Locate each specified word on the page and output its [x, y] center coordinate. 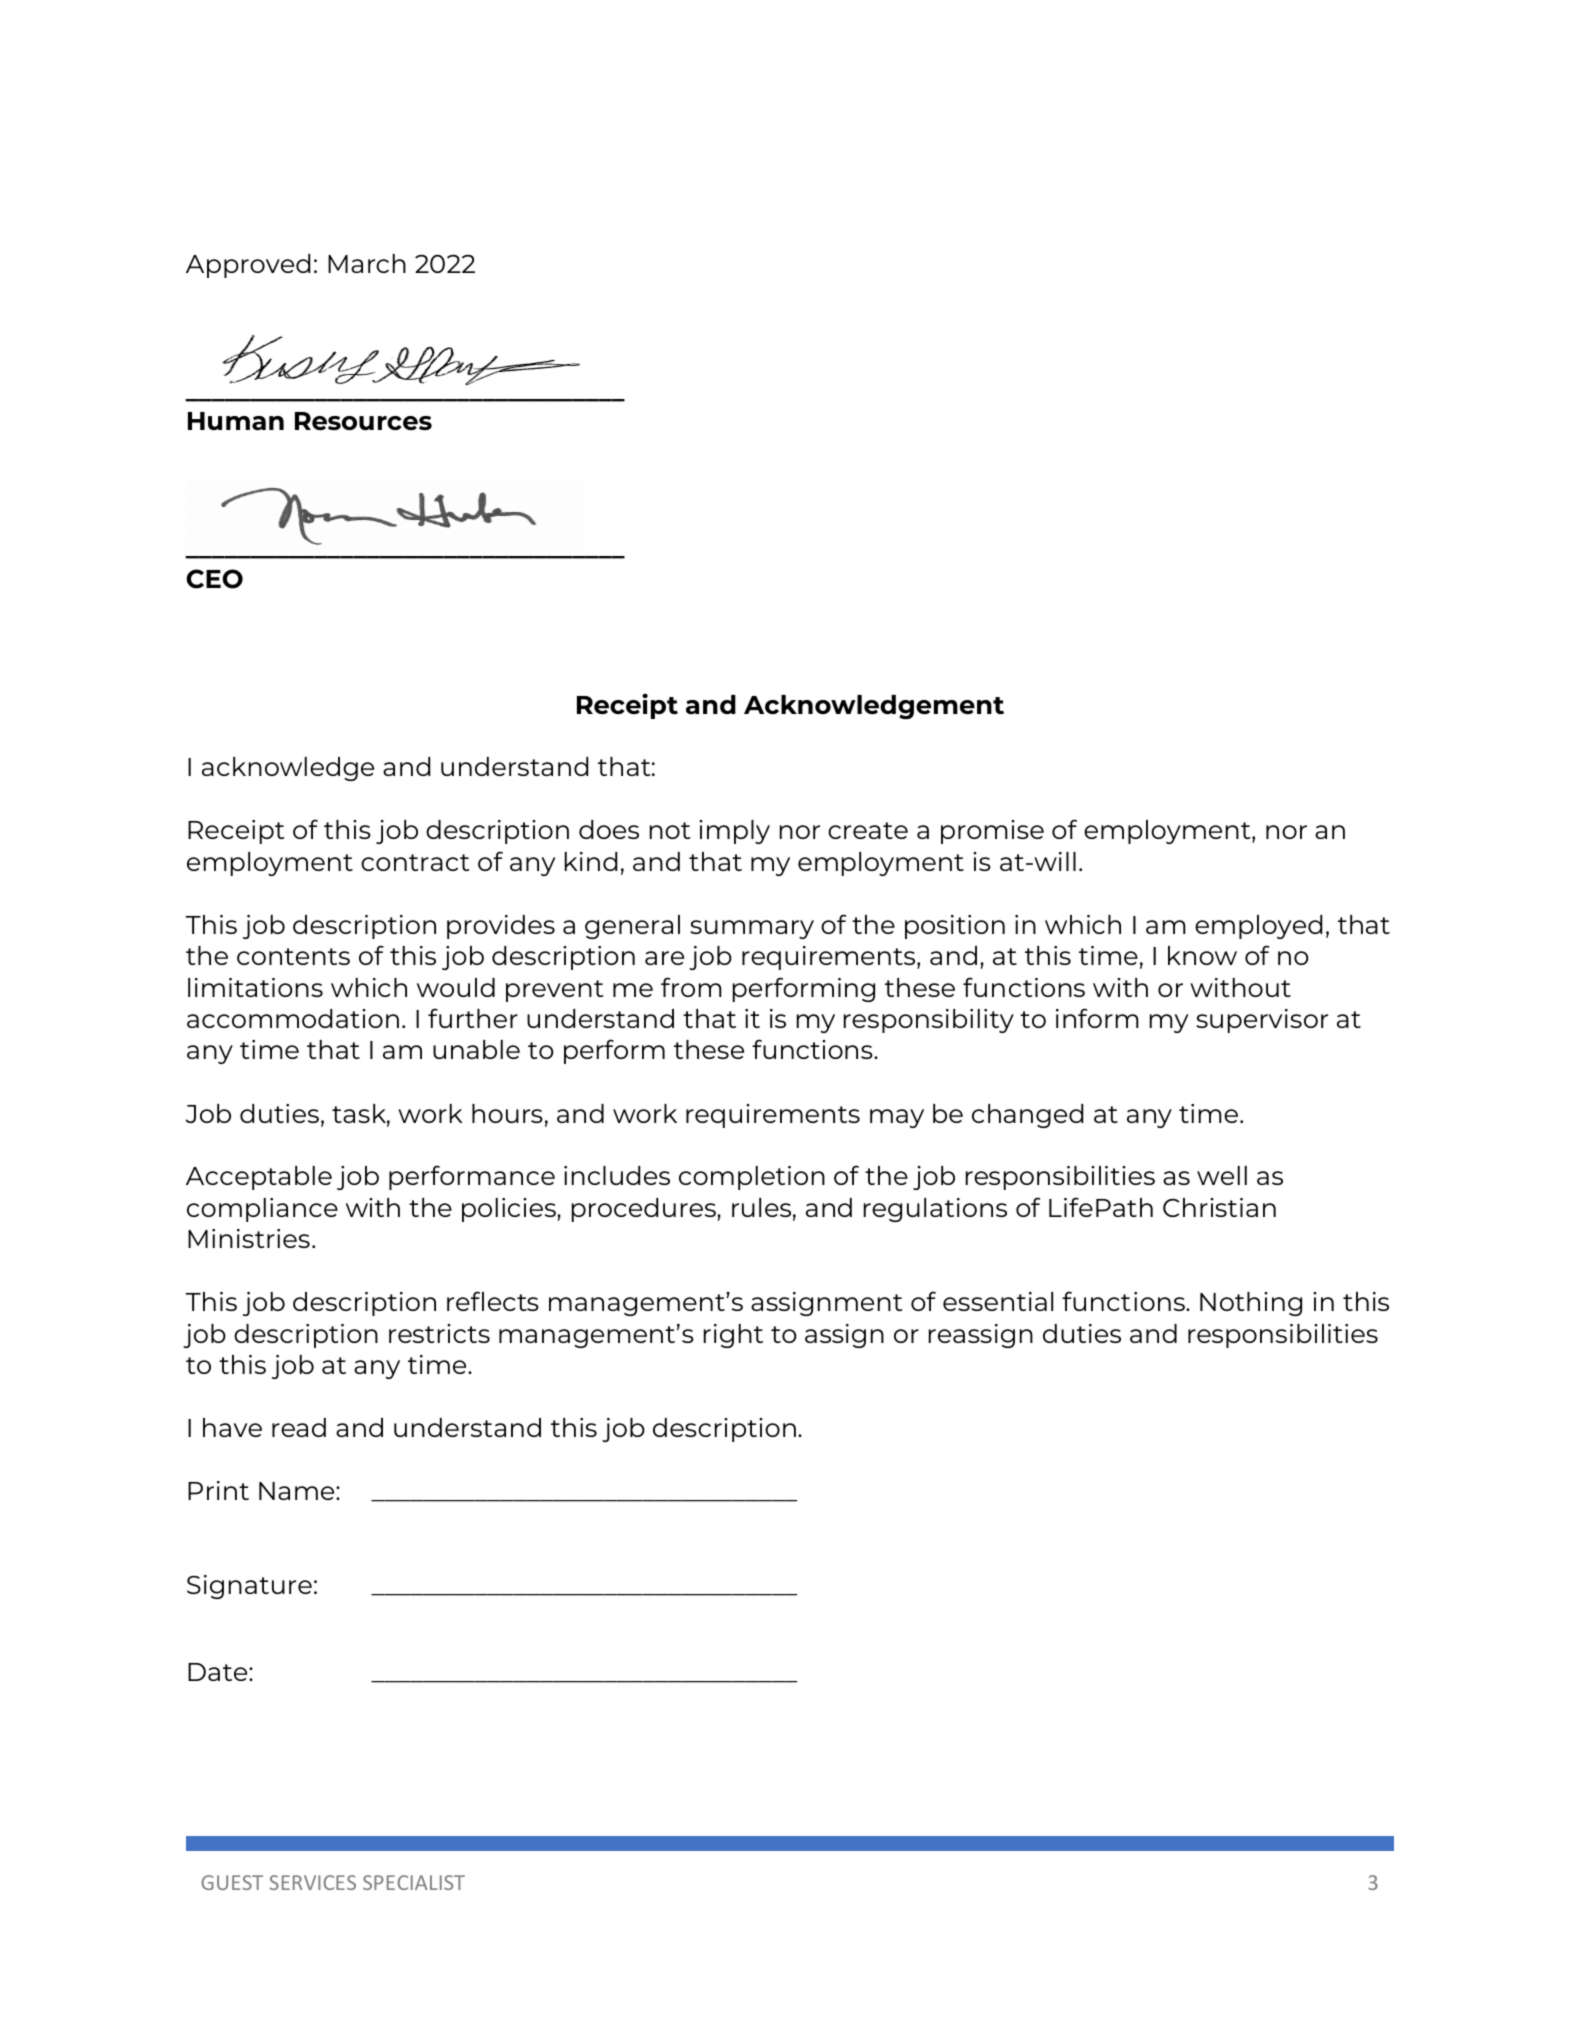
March [367, 263]
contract [415, 862]
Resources [363, 421]
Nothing [1251, 1304]
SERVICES [312, 1882]
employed [1258, 927]
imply [734, 832]
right [733, 1336]
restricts [439, 1333]
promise [992, 832]
